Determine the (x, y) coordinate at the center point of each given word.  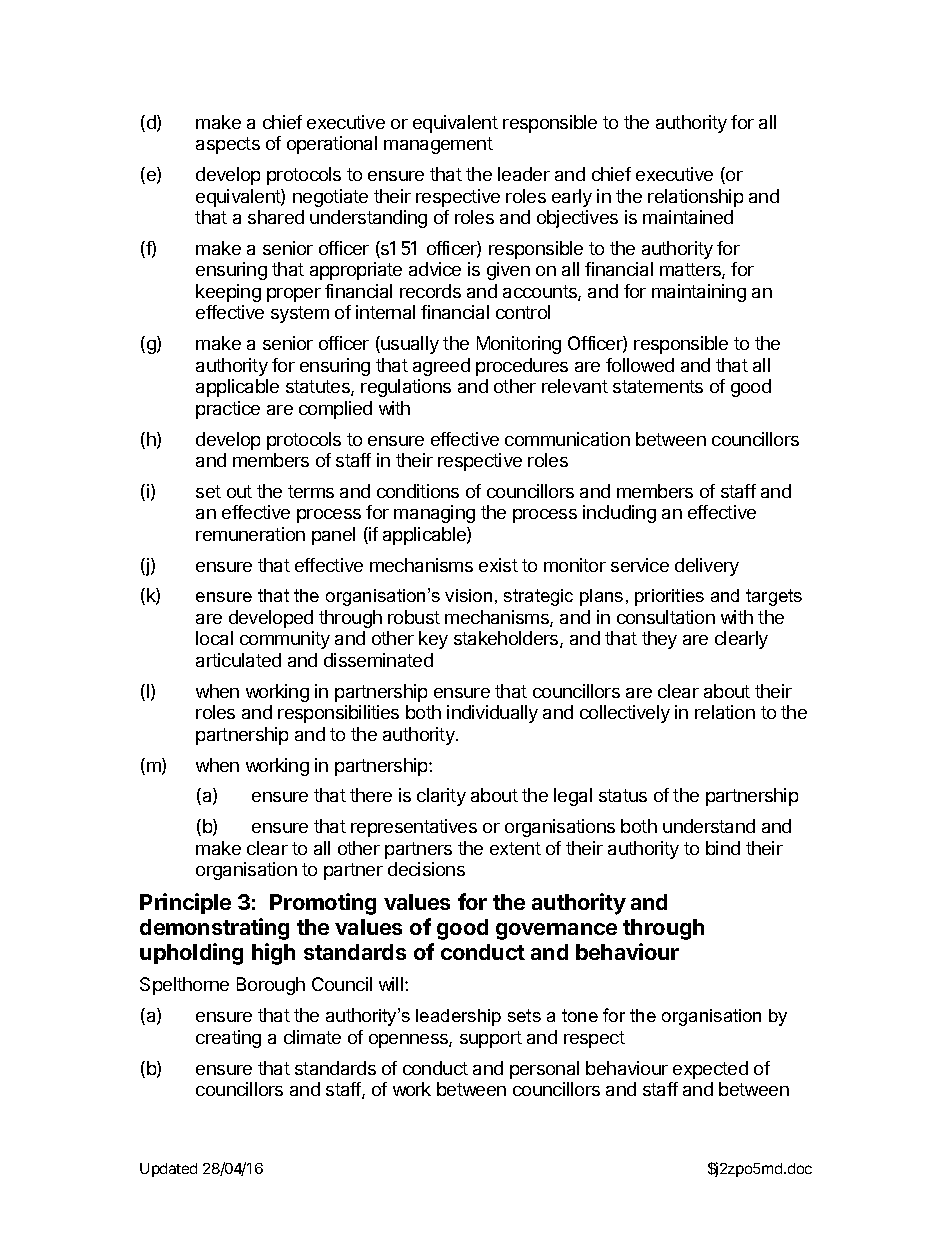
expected (710, 1070)
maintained (688, 217)
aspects (228, 145)
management (438, 145)
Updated (168, 1170)
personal (544, 1070)
